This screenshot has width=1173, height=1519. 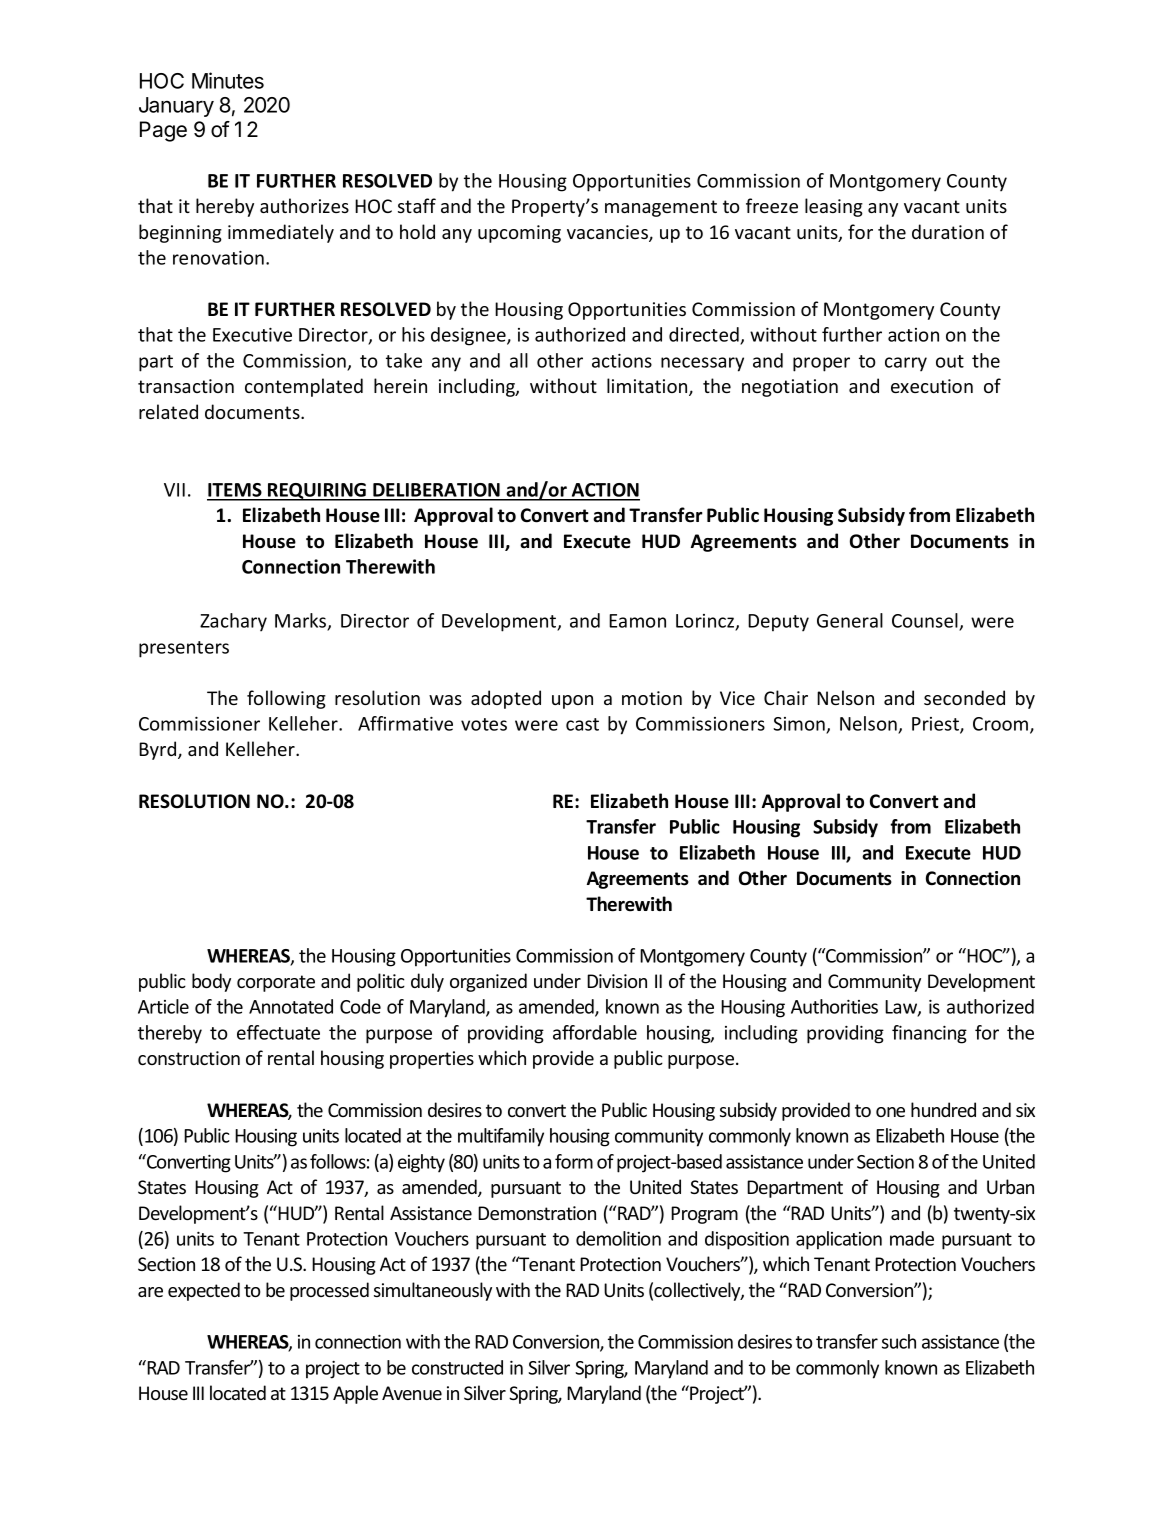 I want to click on leasing, so click(x=834, y=207).
